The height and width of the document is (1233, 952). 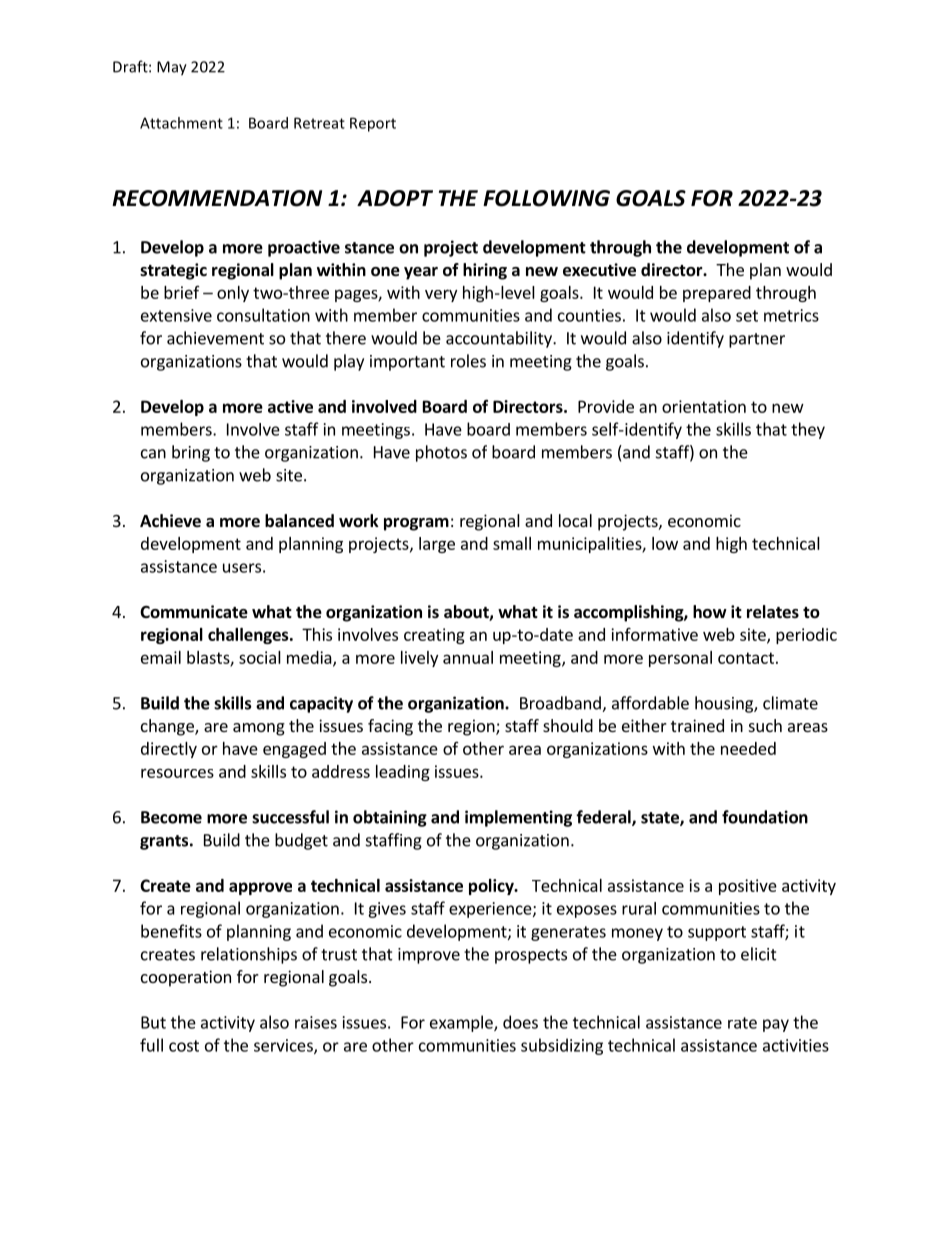 I want to click on FOLLOWING, so click(x=546, y=198).
